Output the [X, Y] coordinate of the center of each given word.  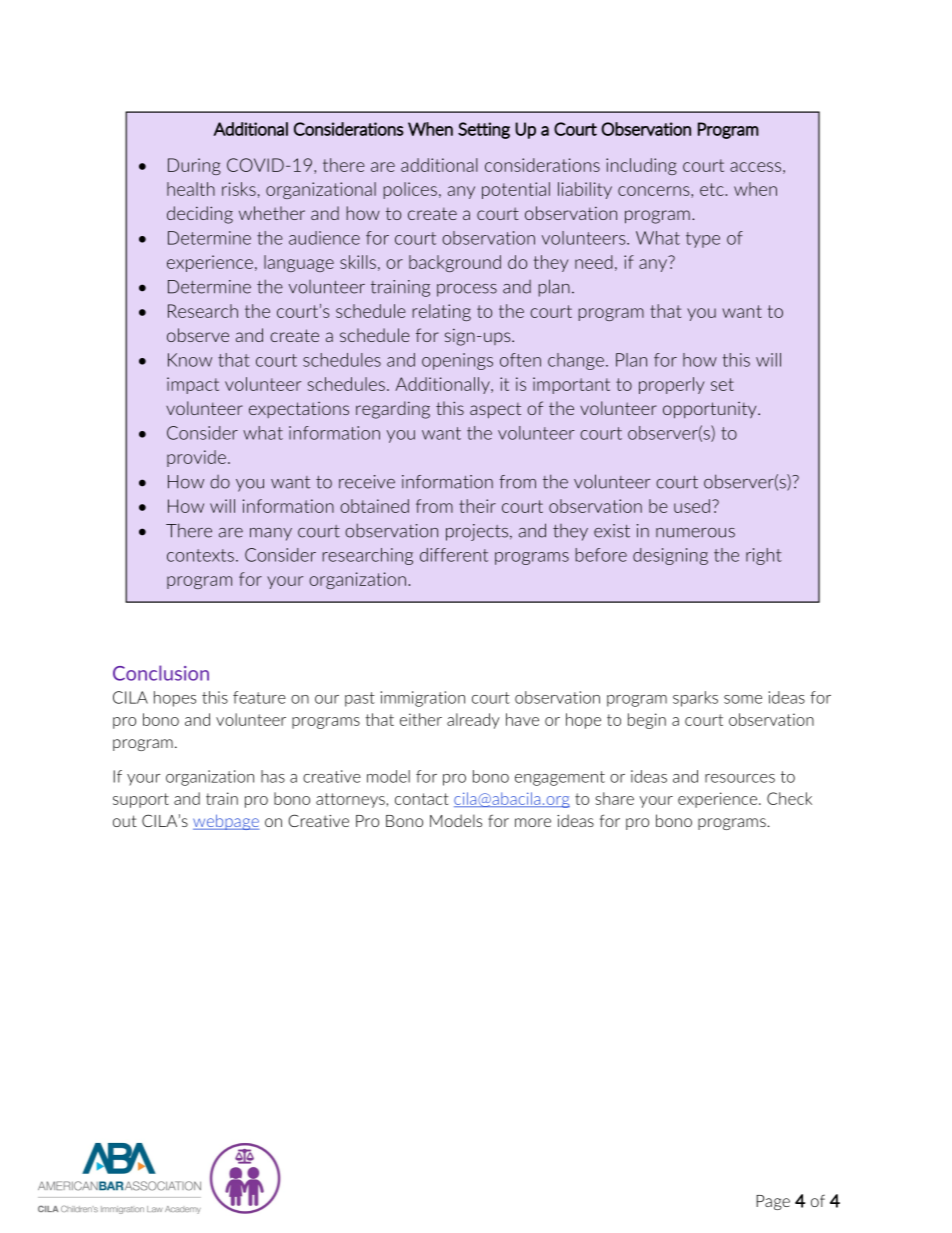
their [477, 506]
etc [713, 189]
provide [196, 458]
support [141, 800]
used [692, 506]
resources [740, 778]
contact [421, 799]
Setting [484, 130]
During [194, 166]
